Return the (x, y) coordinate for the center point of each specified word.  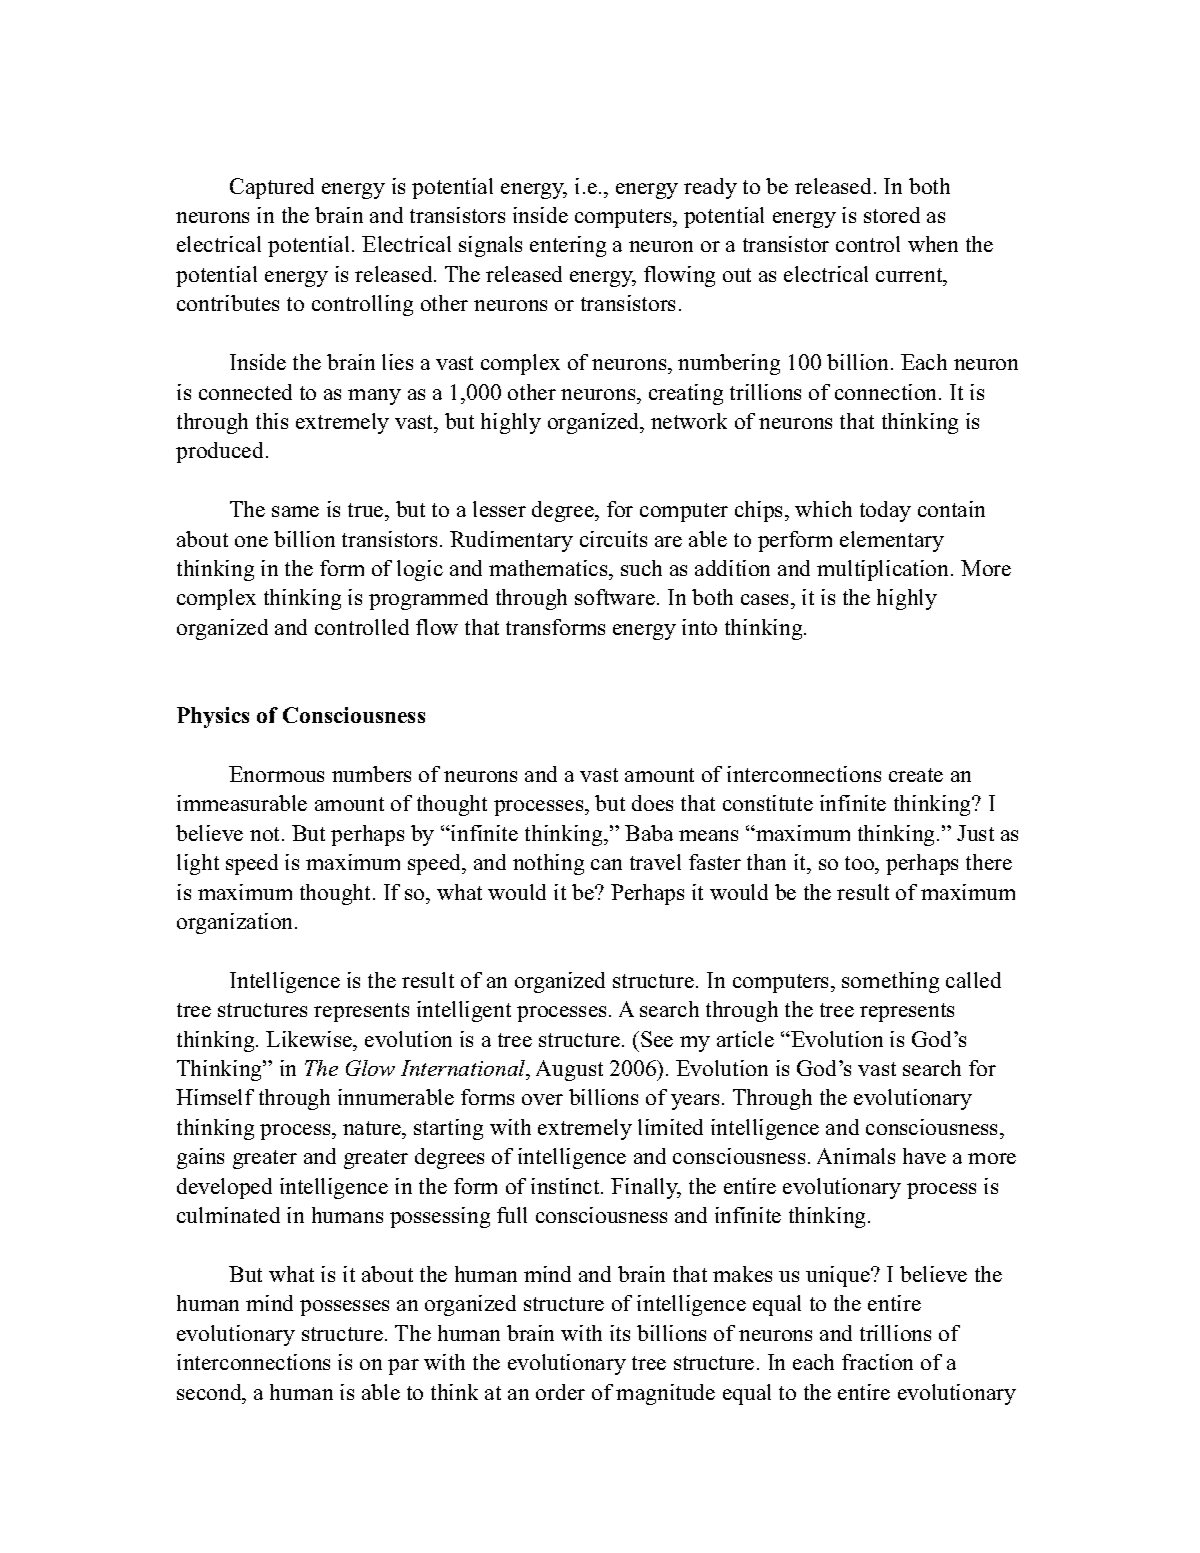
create (916, 775)
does (652, 803)
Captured (272, 188)
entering (568, 246)
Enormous (276, 774)
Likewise (310, 1039)
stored (892, 215)
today (885, 511)
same (295, 511)
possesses (344, 1308)
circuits (613, 539)
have (924, 1156)
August (569, 1070)
